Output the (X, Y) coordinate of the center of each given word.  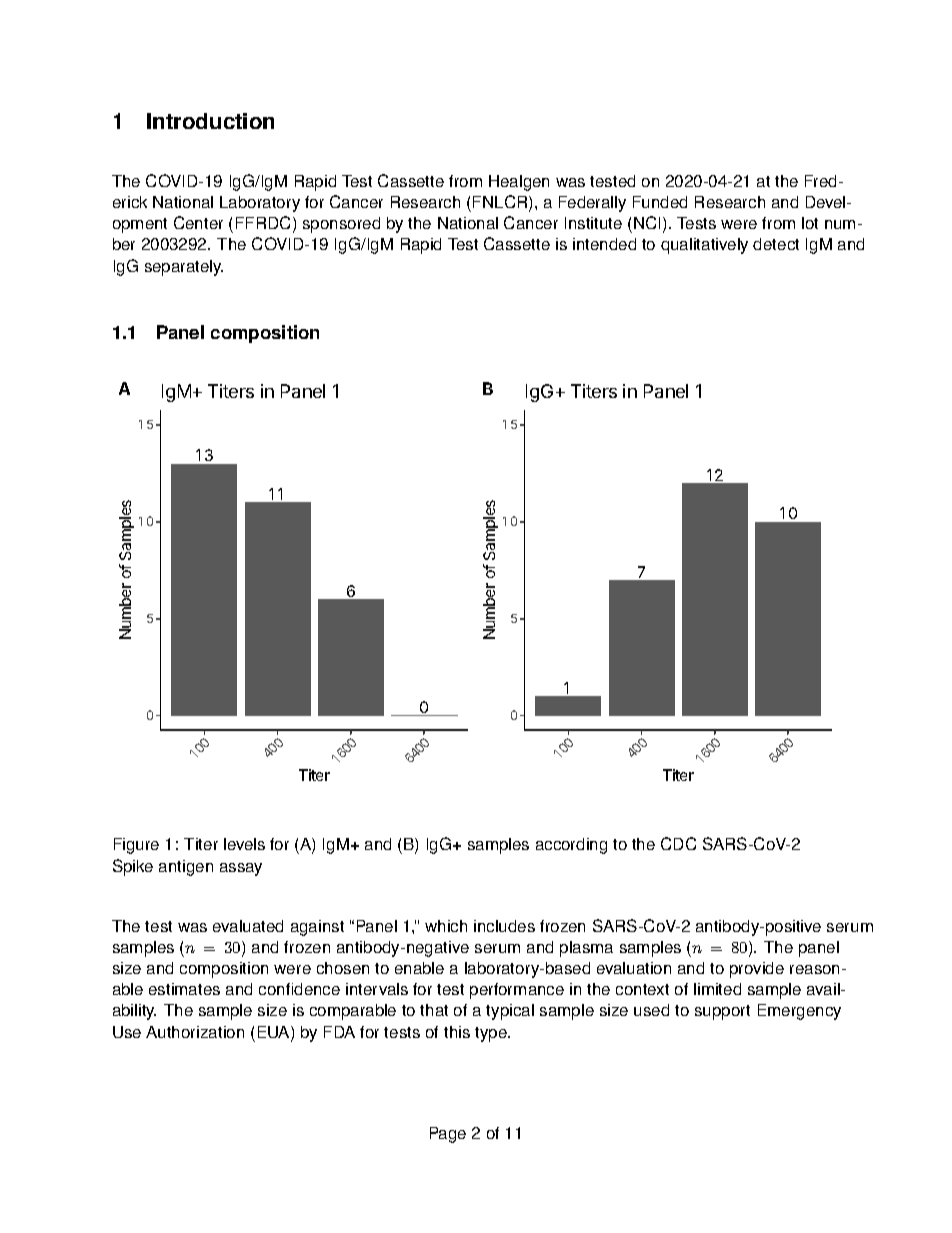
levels (244, 844)
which (446, 926)
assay (241, 869)
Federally (592, 204)
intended (604, 244)
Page (448, 1135)
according (571, 846)
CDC (678, 843)
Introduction (210, 121)
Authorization (195, 1032)
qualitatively (704, 246)
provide (757, 970)
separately (184, 268)
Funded (660, 202)
